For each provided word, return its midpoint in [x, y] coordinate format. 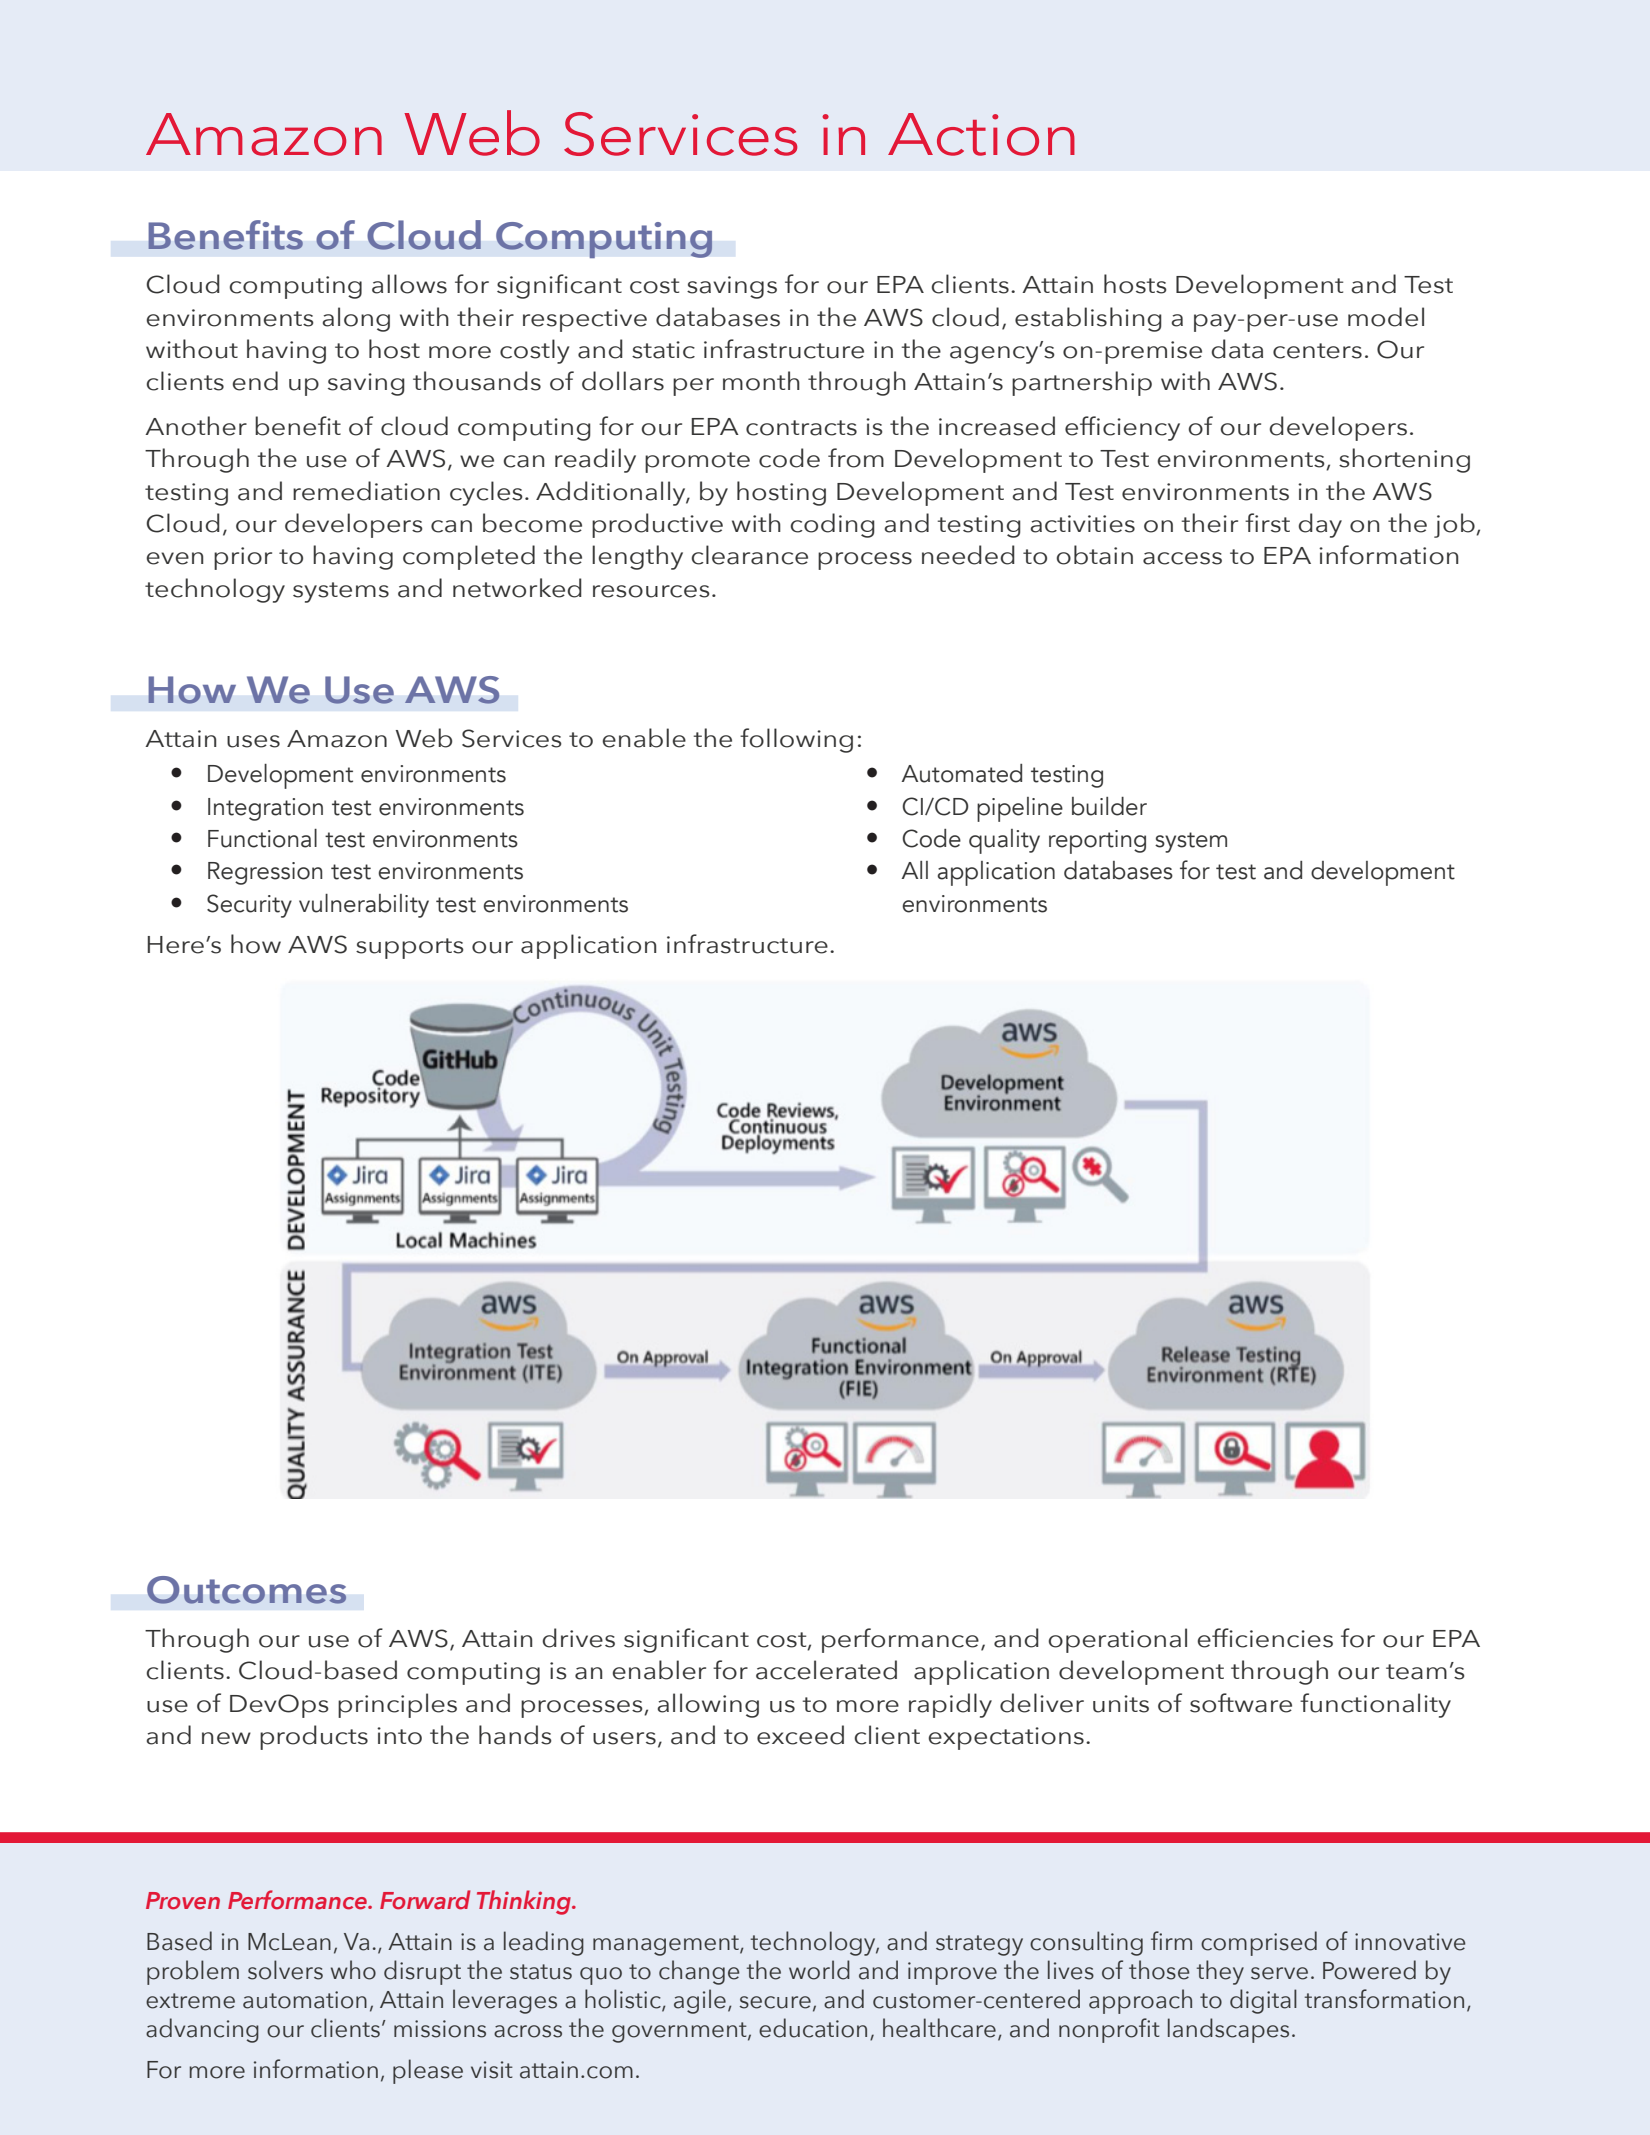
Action [981, 134]
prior [243, 558]
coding [832, 525]
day [1320, 525]
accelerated [826, 1670]
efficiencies [1265, 1638]
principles [397, 1705]
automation [305, 2000]
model [1386, 317]
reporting [1097, 842]
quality [1004, 841]
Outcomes [246, 1590]
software [1241, 1703]
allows [409, 284]
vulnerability [364, 906]
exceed [800, 1735]
